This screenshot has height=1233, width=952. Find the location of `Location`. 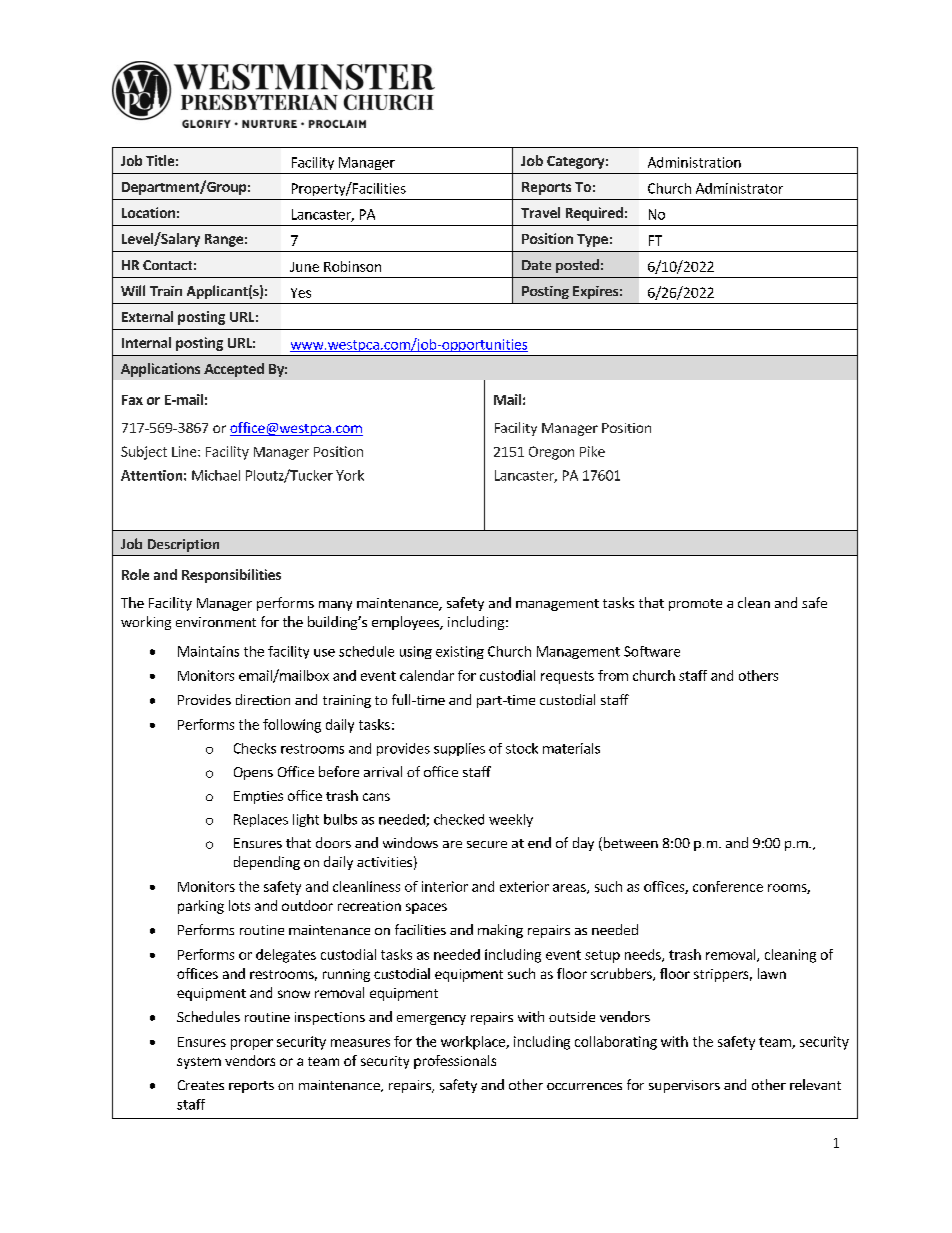

Location is located at coordinates (148, 212).
